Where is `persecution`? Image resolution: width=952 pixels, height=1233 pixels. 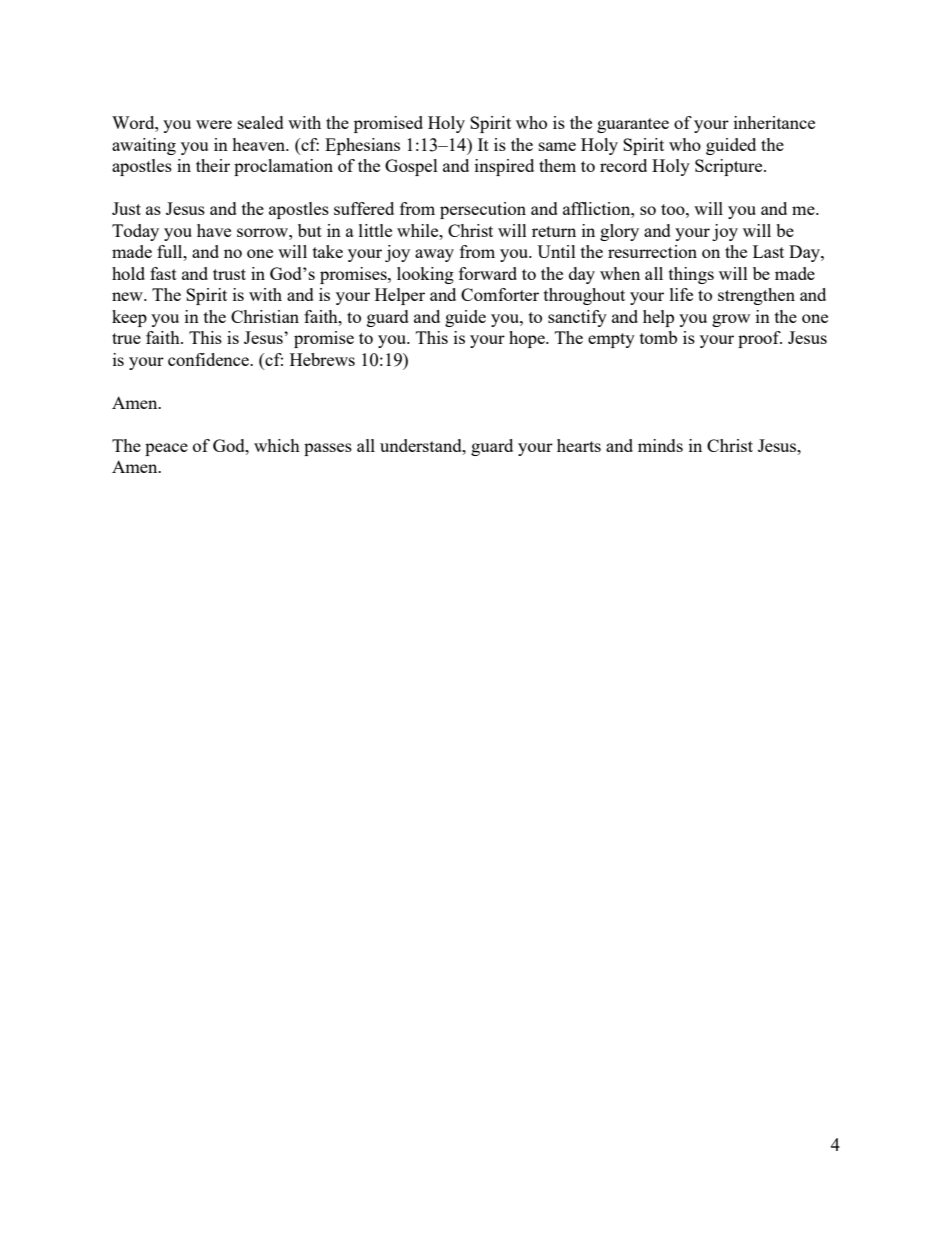 persecution is located at coordinates (483, 210).
